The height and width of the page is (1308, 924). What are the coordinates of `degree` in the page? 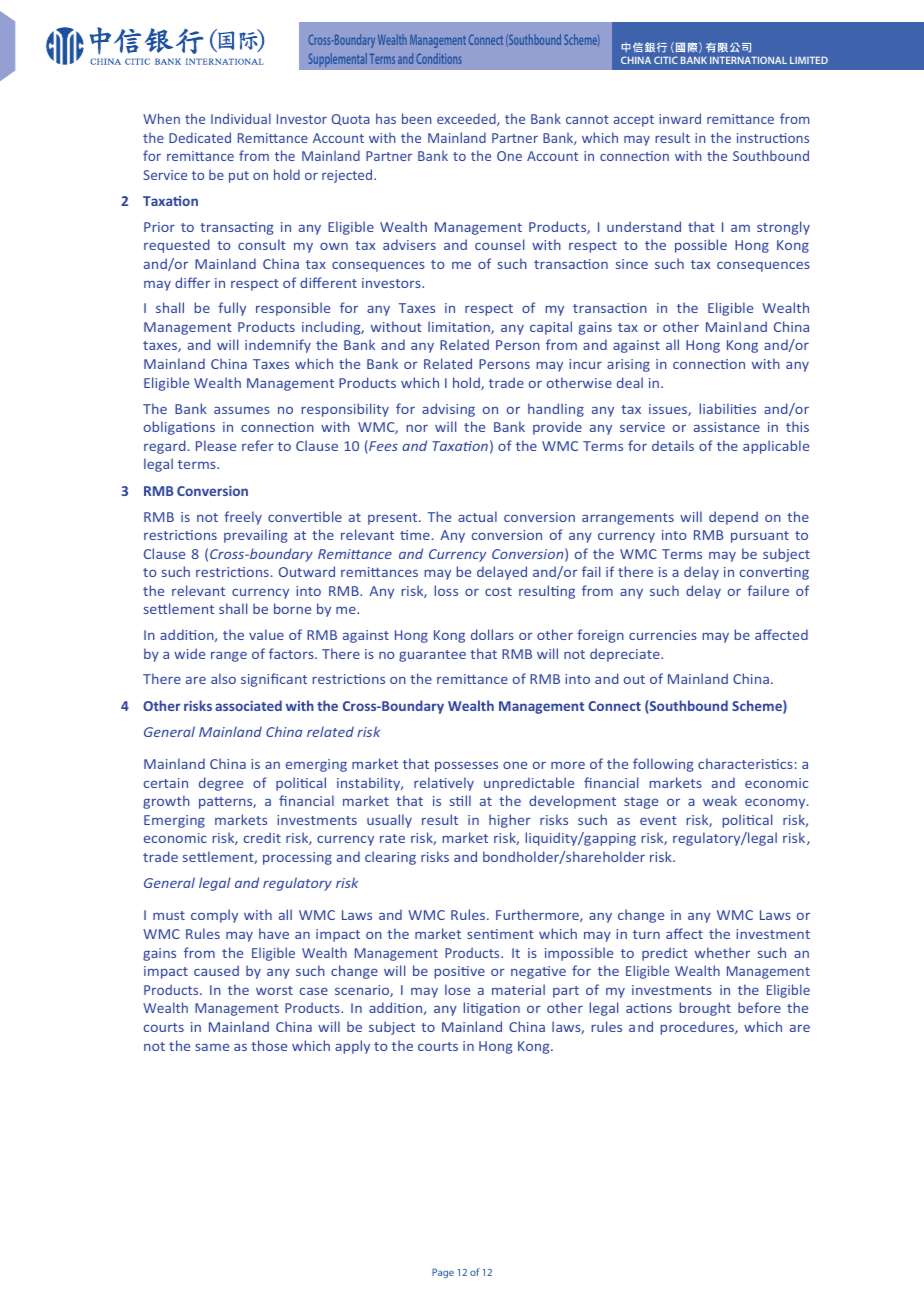 It's located at (221, 784).
